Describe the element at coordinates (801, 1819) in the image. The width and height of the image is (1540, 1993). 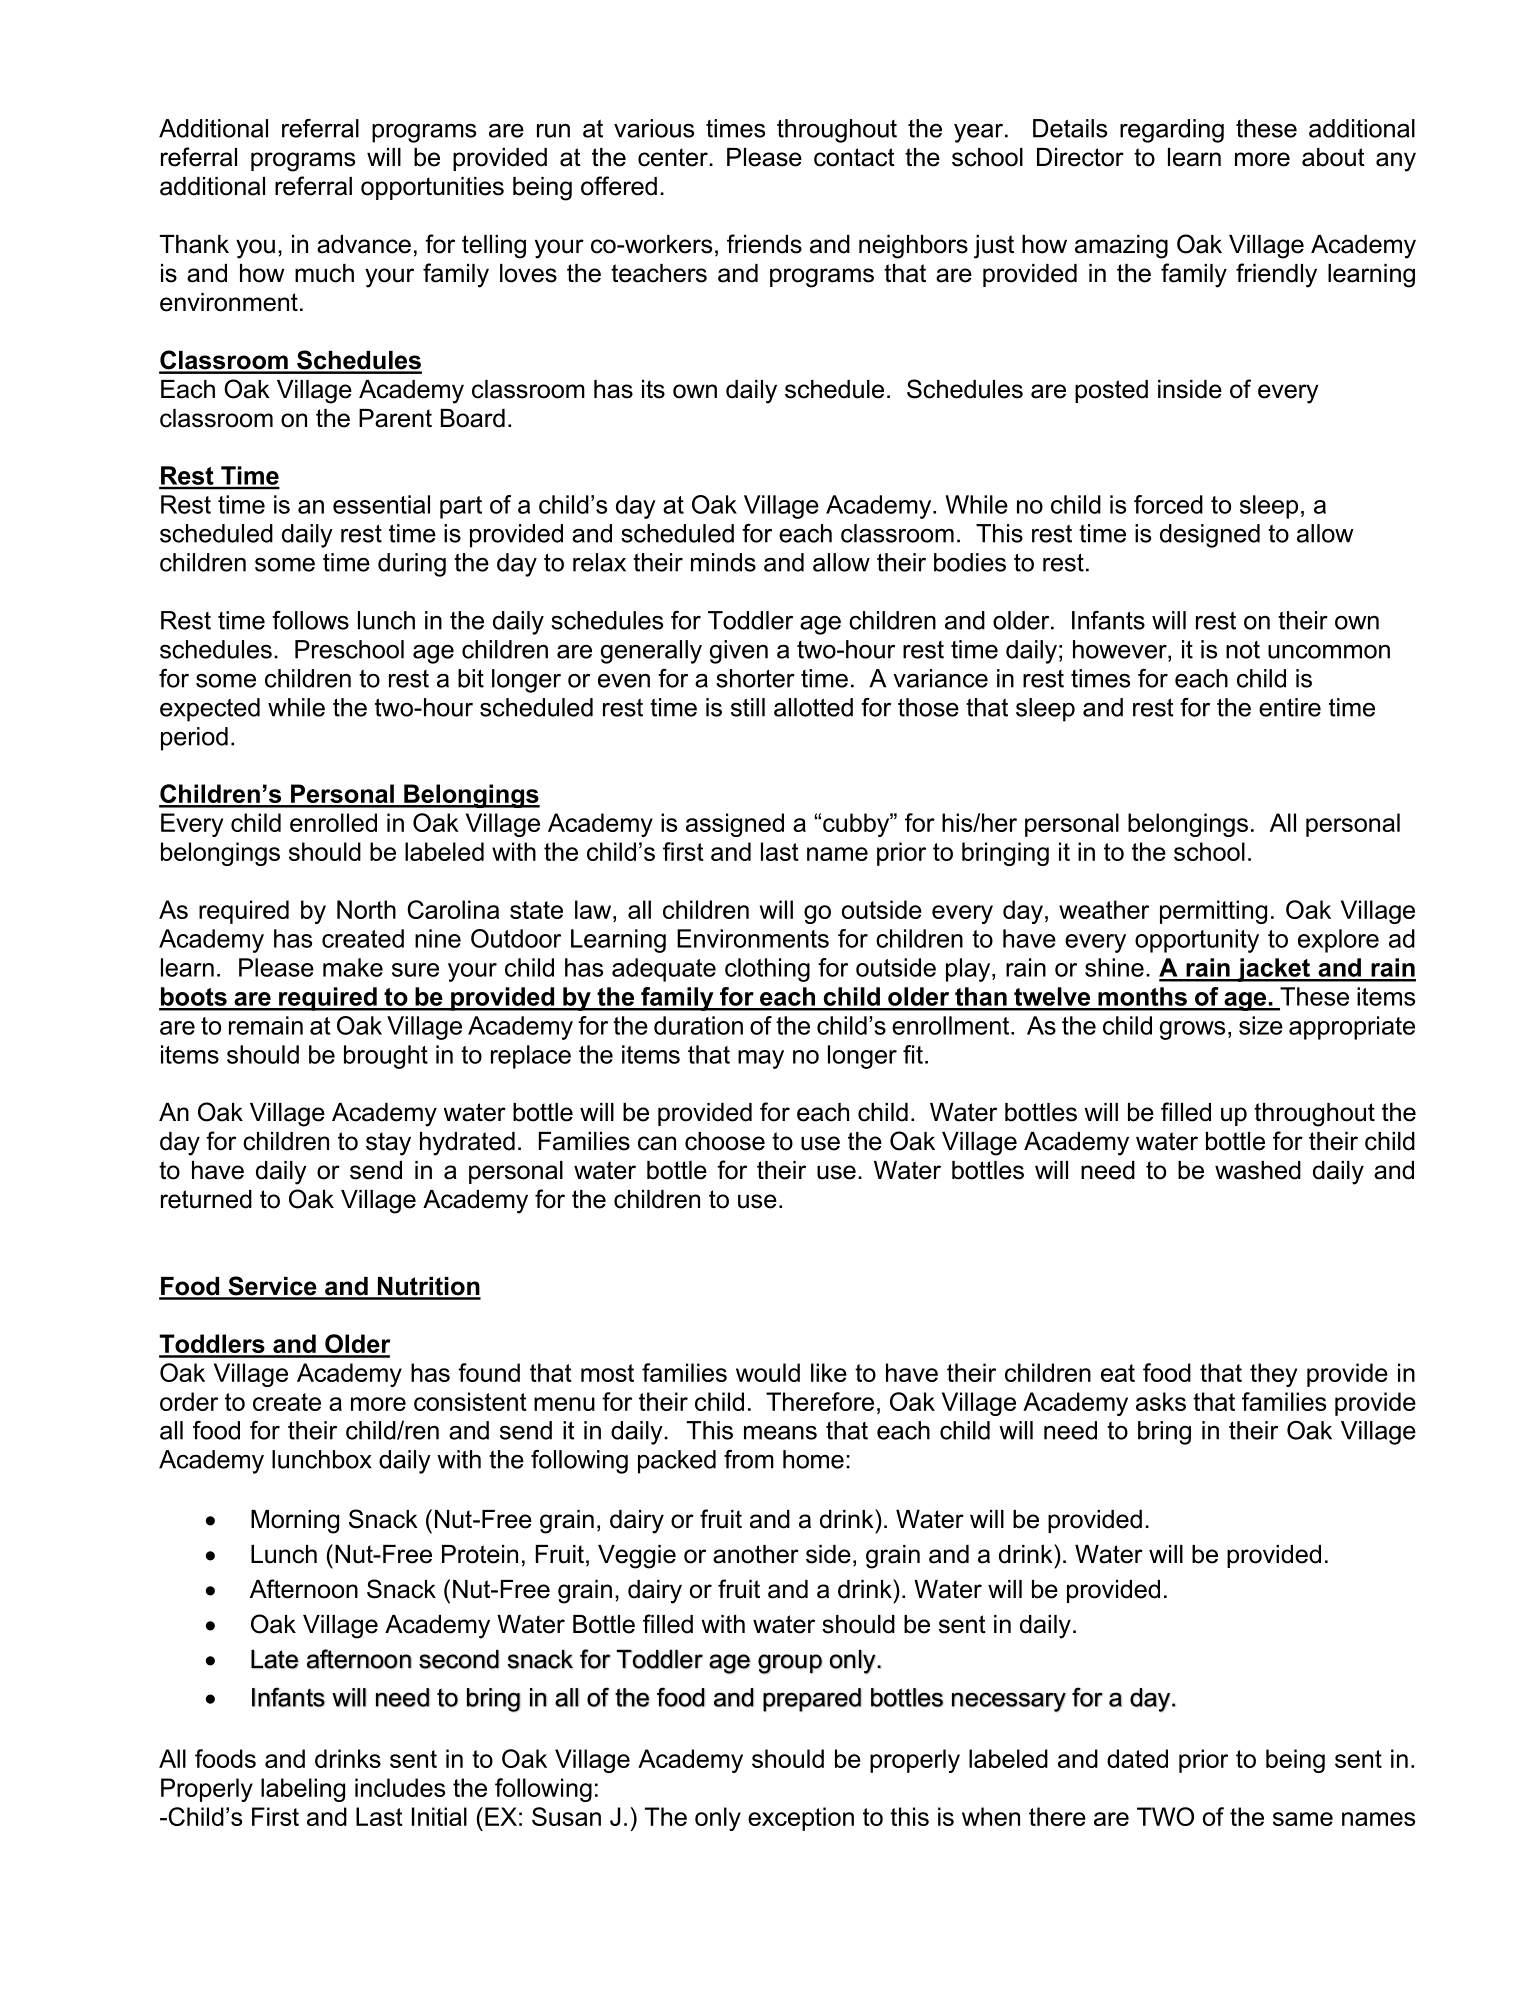
I see `exception` at that location.
